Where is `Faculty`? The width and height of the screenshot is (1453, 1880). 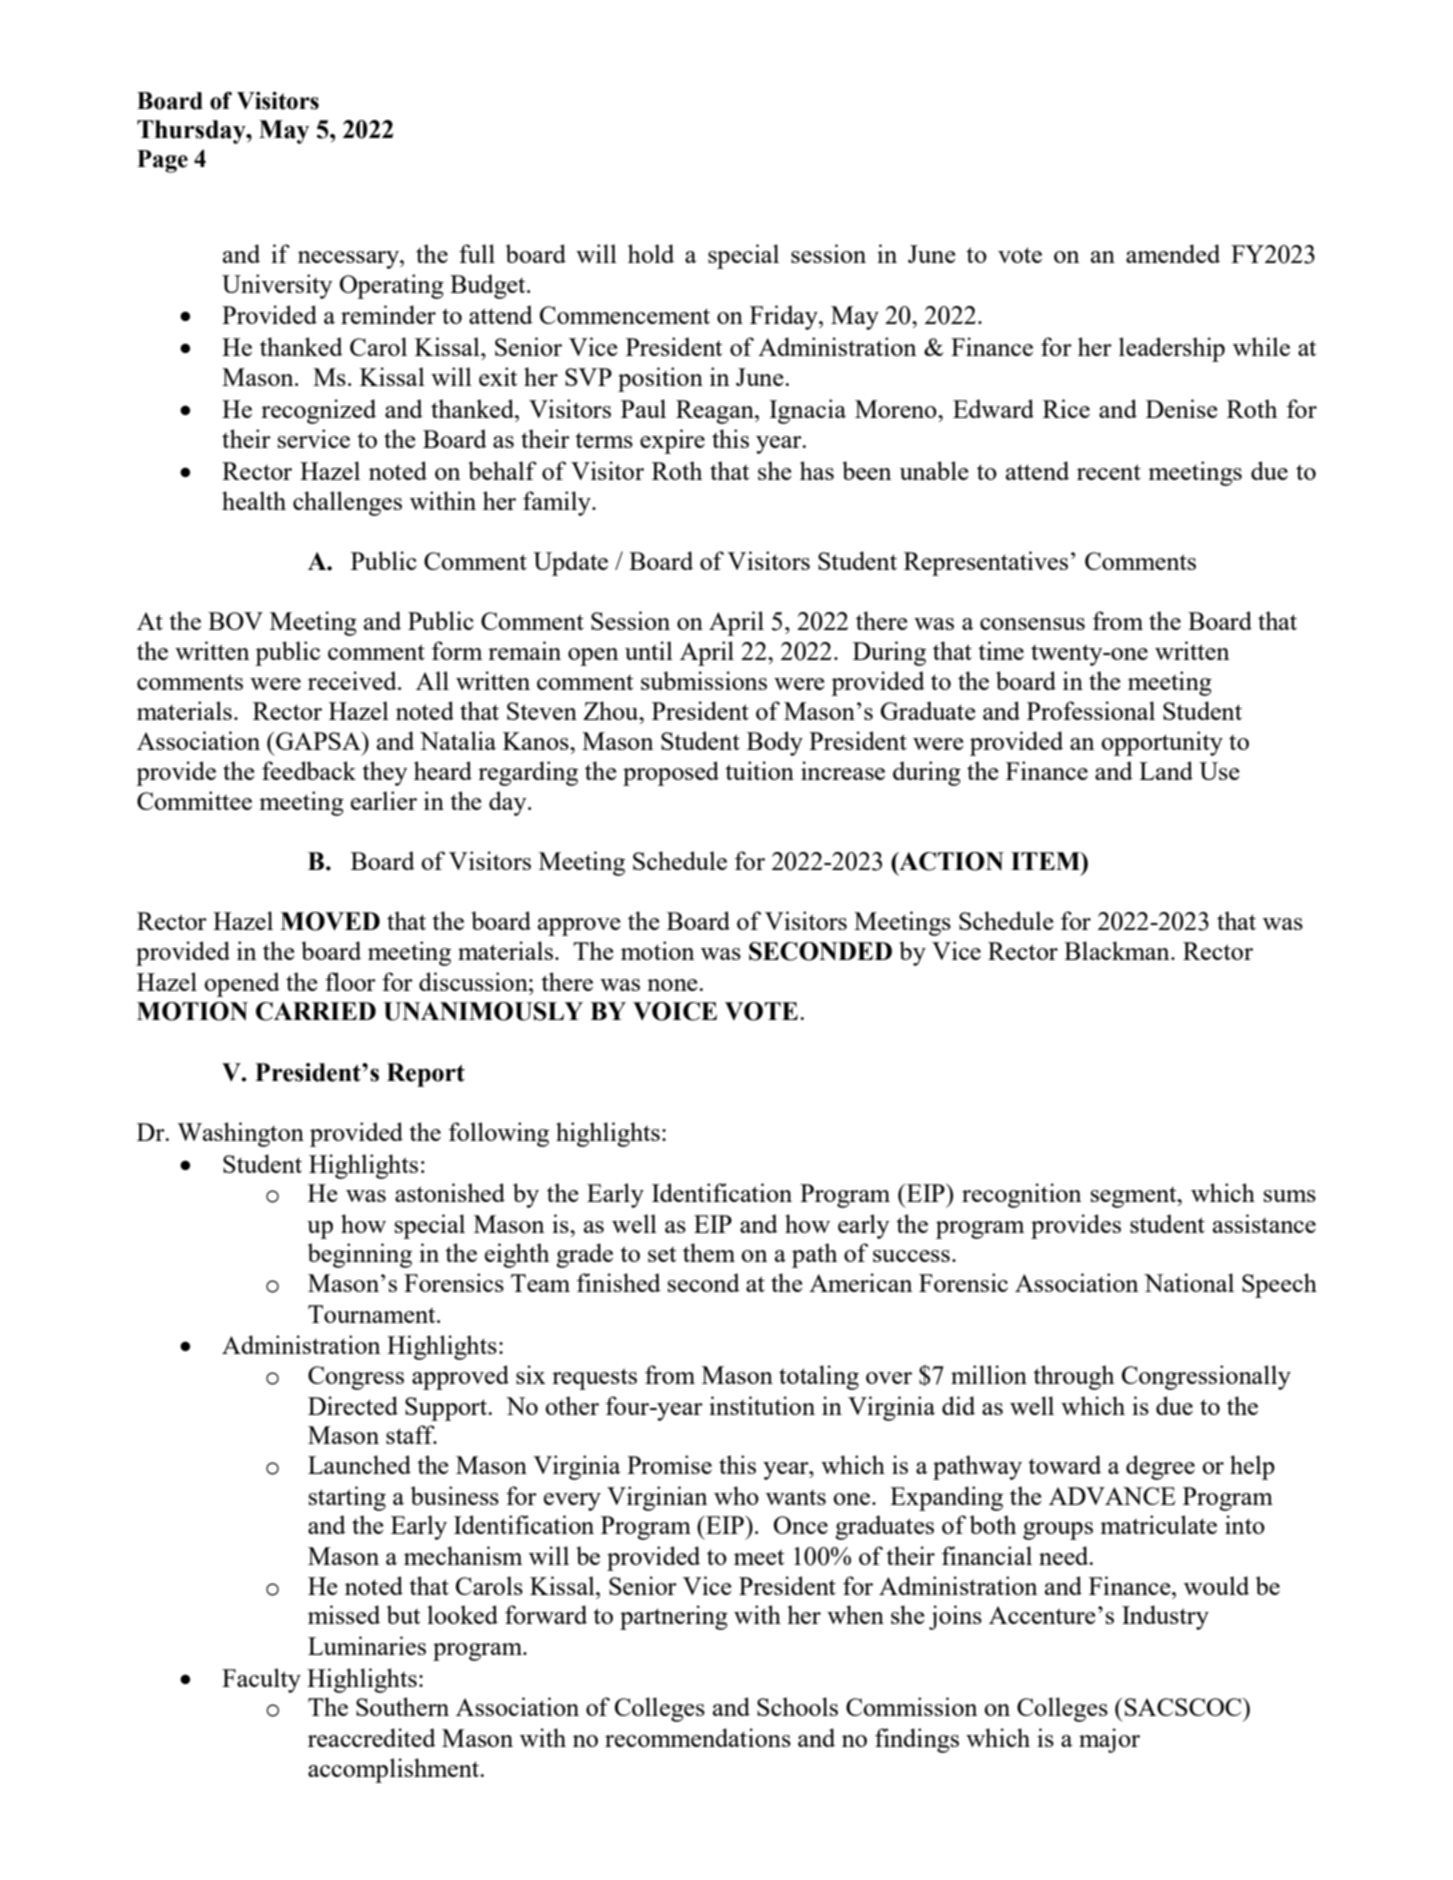
Faculty is located at coordinates (261, 1680).
